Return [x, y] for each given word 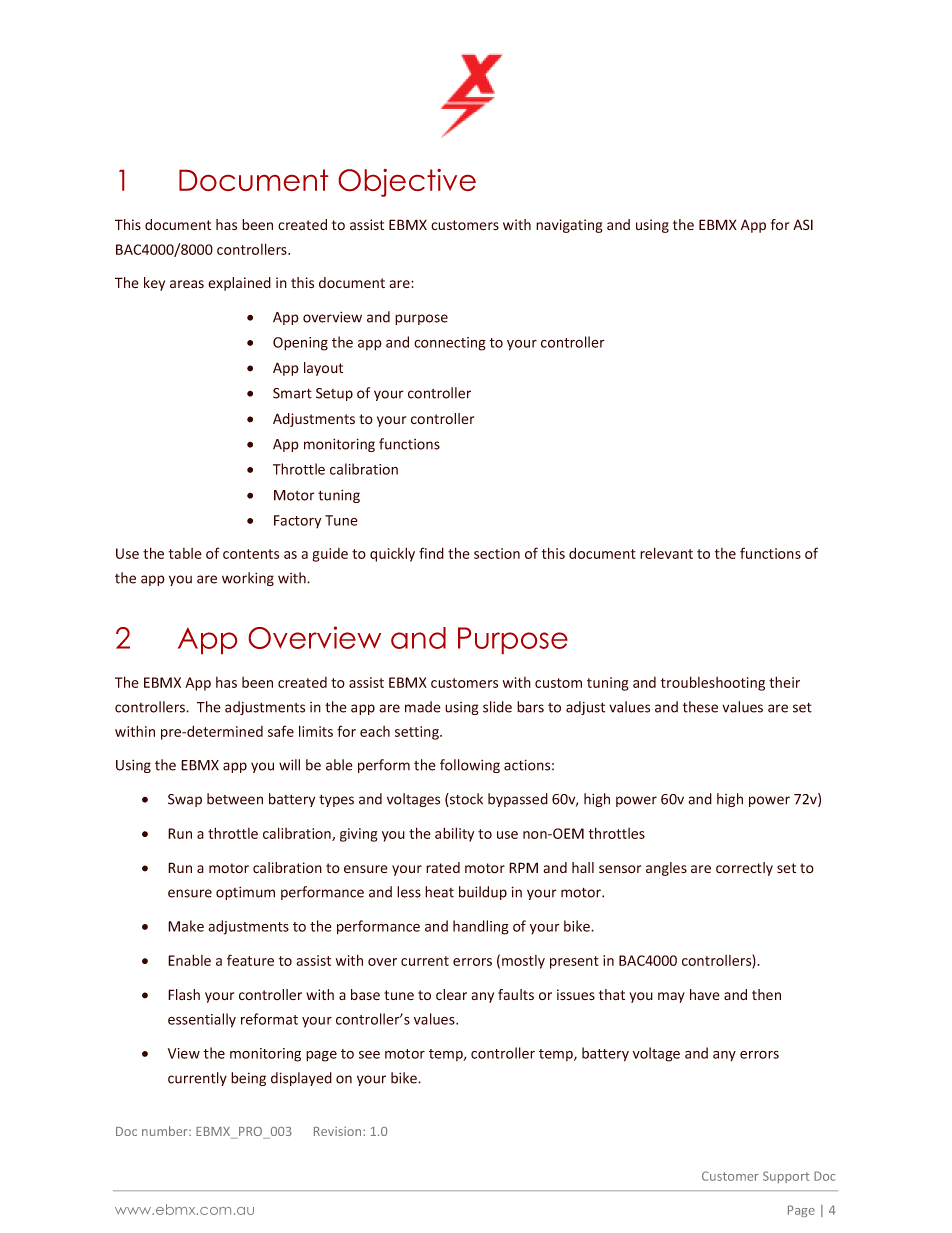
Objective [407, 183]
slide [497, 707]
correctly [744, 869]
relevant [666, 553]
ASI [803, 224]
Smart [292, 393]
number [166, 1131]
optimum [245, 893]
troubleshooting [713, 683]
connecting [450, 344]
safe [281, 731]
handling [481, 927]
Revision [339, 1131]
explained [239, 284]
